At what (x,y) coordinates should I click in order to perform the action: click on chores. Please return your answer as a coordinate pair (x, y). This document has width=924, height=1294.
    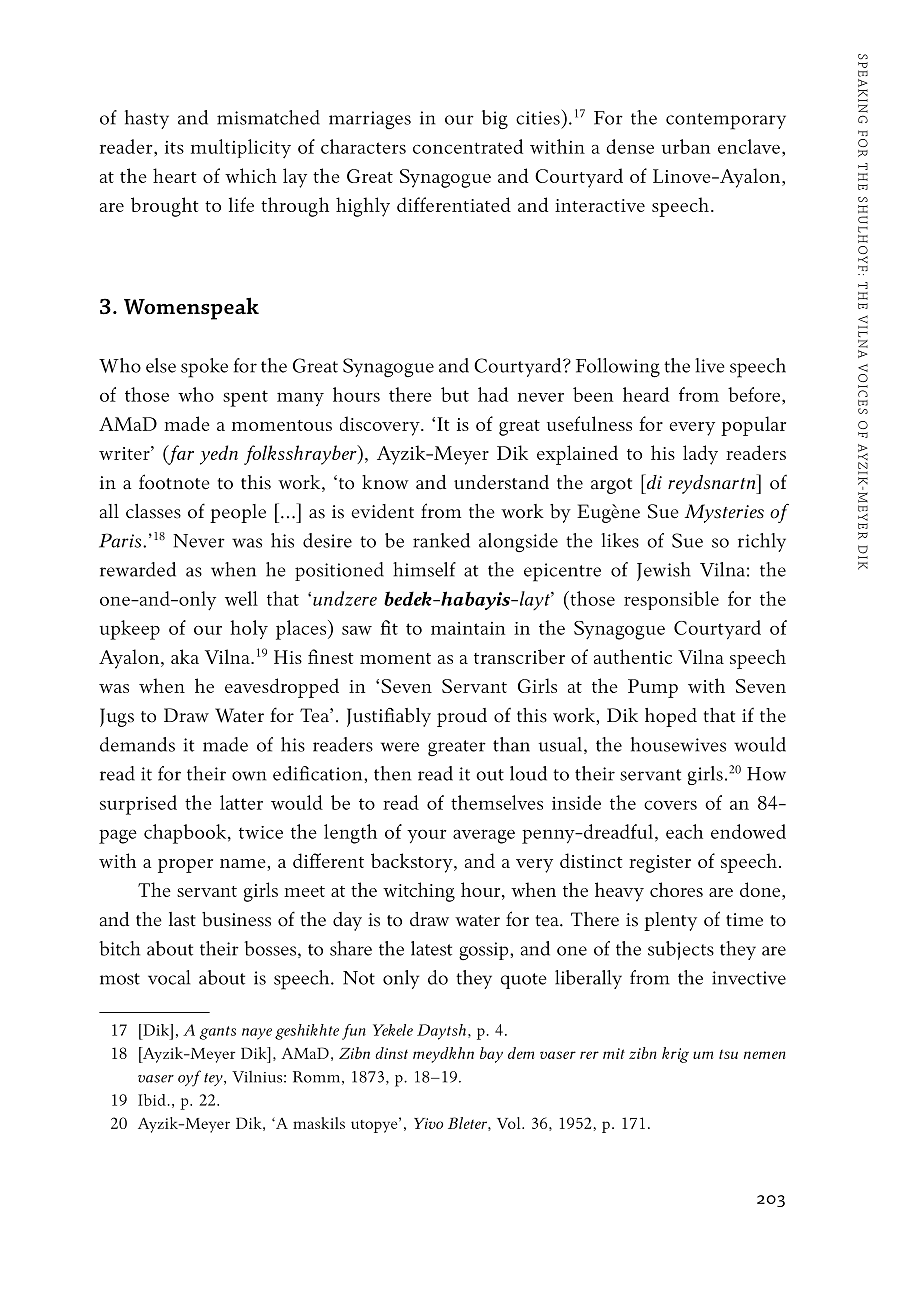
    Looking at the image, I should click on (676, 889).
